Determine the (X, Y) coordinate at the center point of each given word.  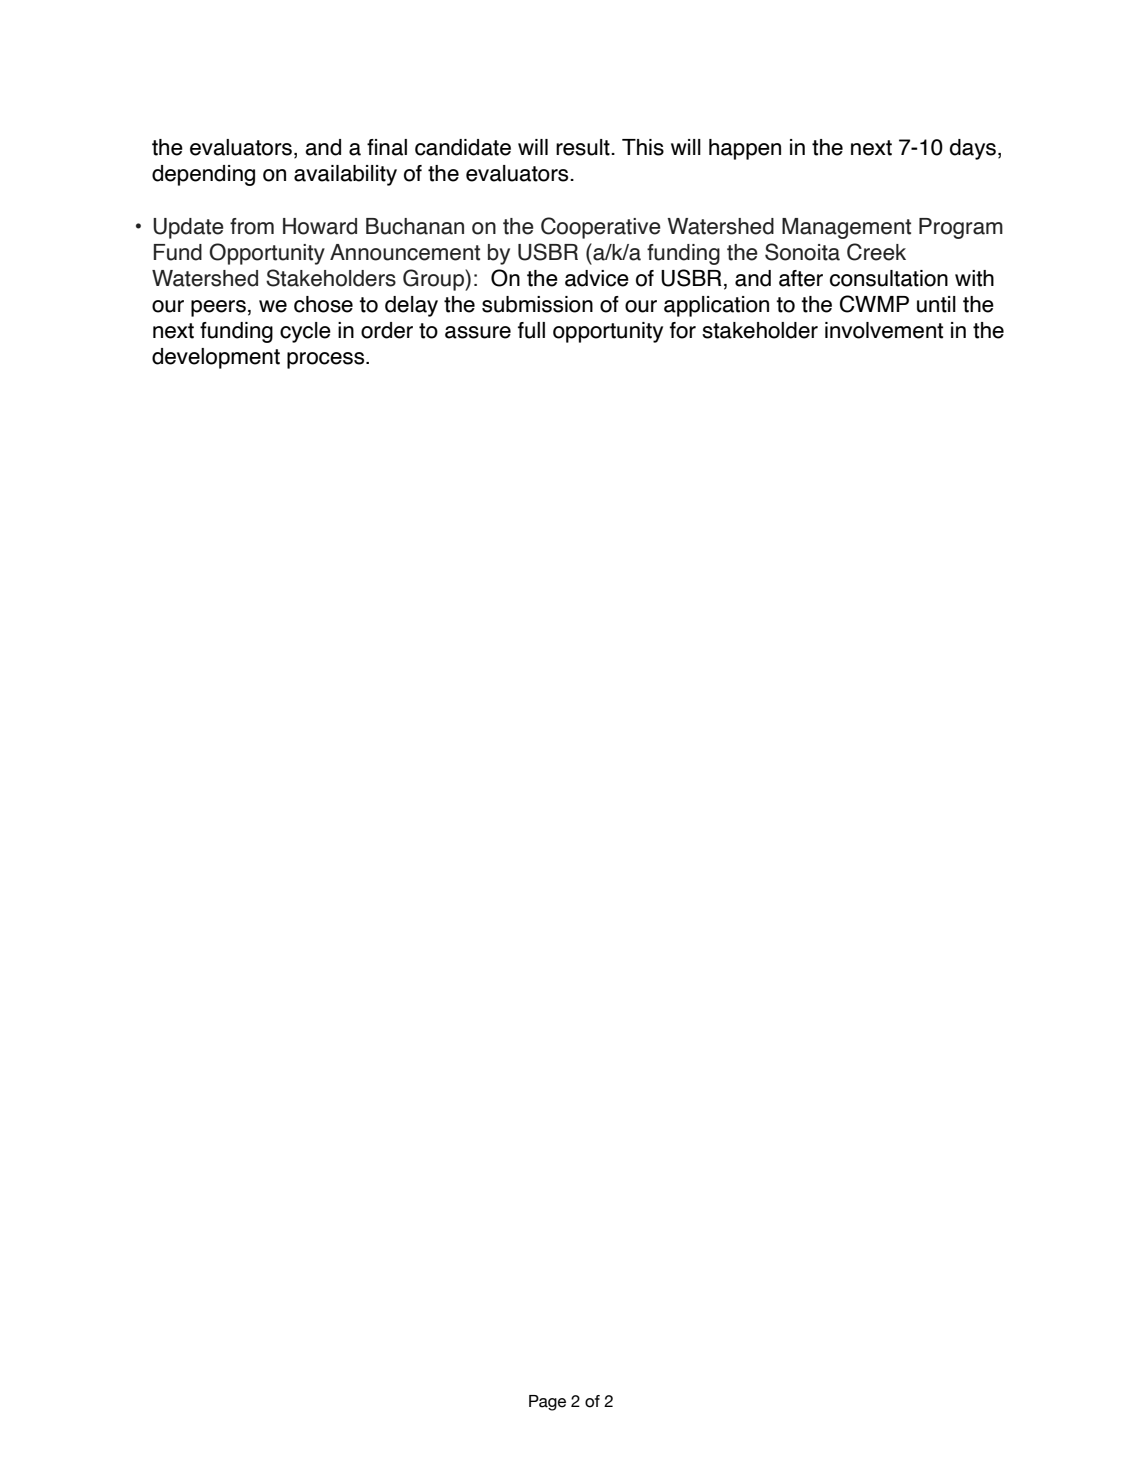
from (252, 226)
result (584, 147)
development (216, 358)
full (531, 330)
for (683, 330)
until (936, 304)
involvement (884, 330)
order (387, 330)
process (327, 360)
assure (478, 332)
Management (846, 228)
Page (547, 1403)
